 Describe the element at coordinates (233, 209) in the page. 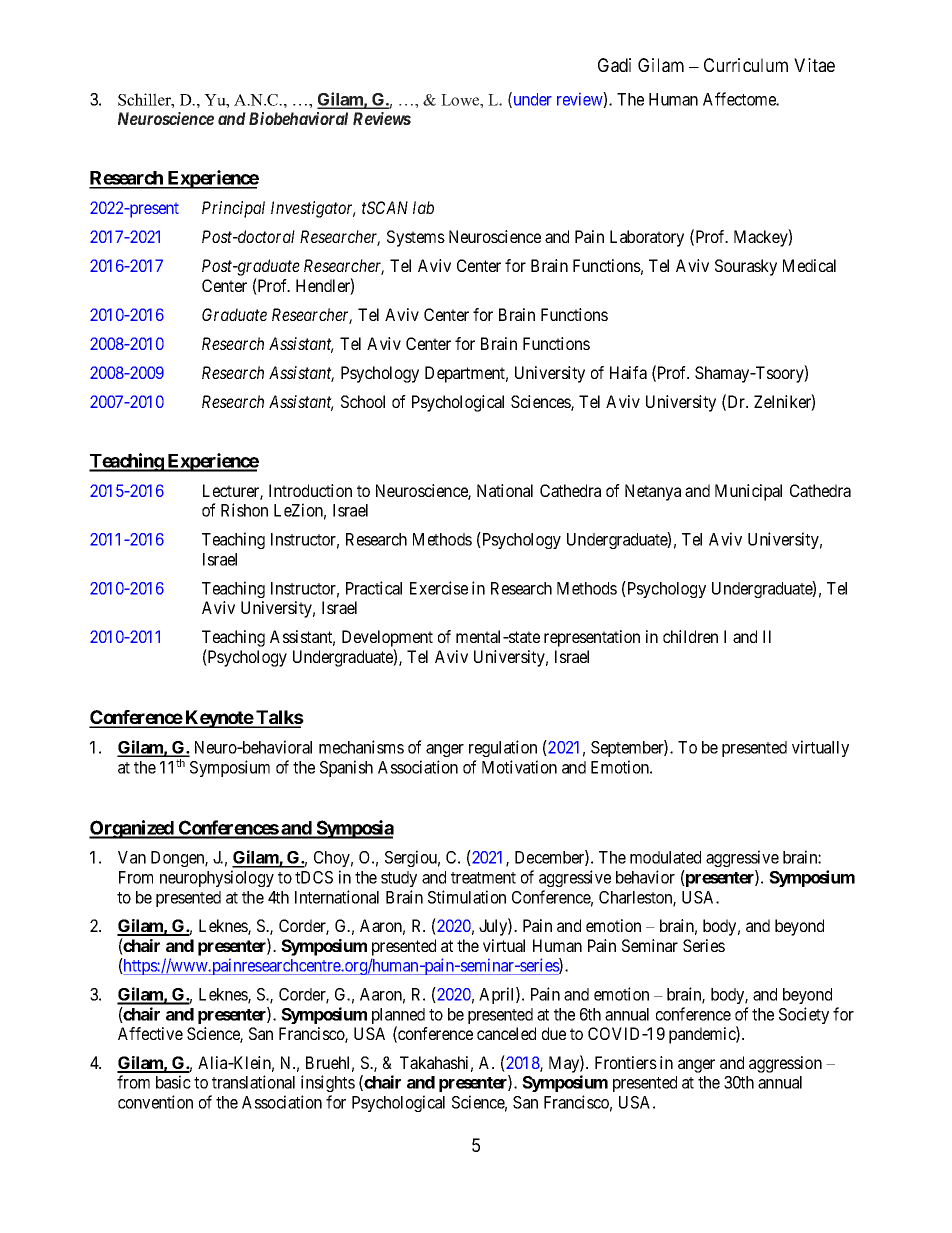

I see `Principal` at that location.
